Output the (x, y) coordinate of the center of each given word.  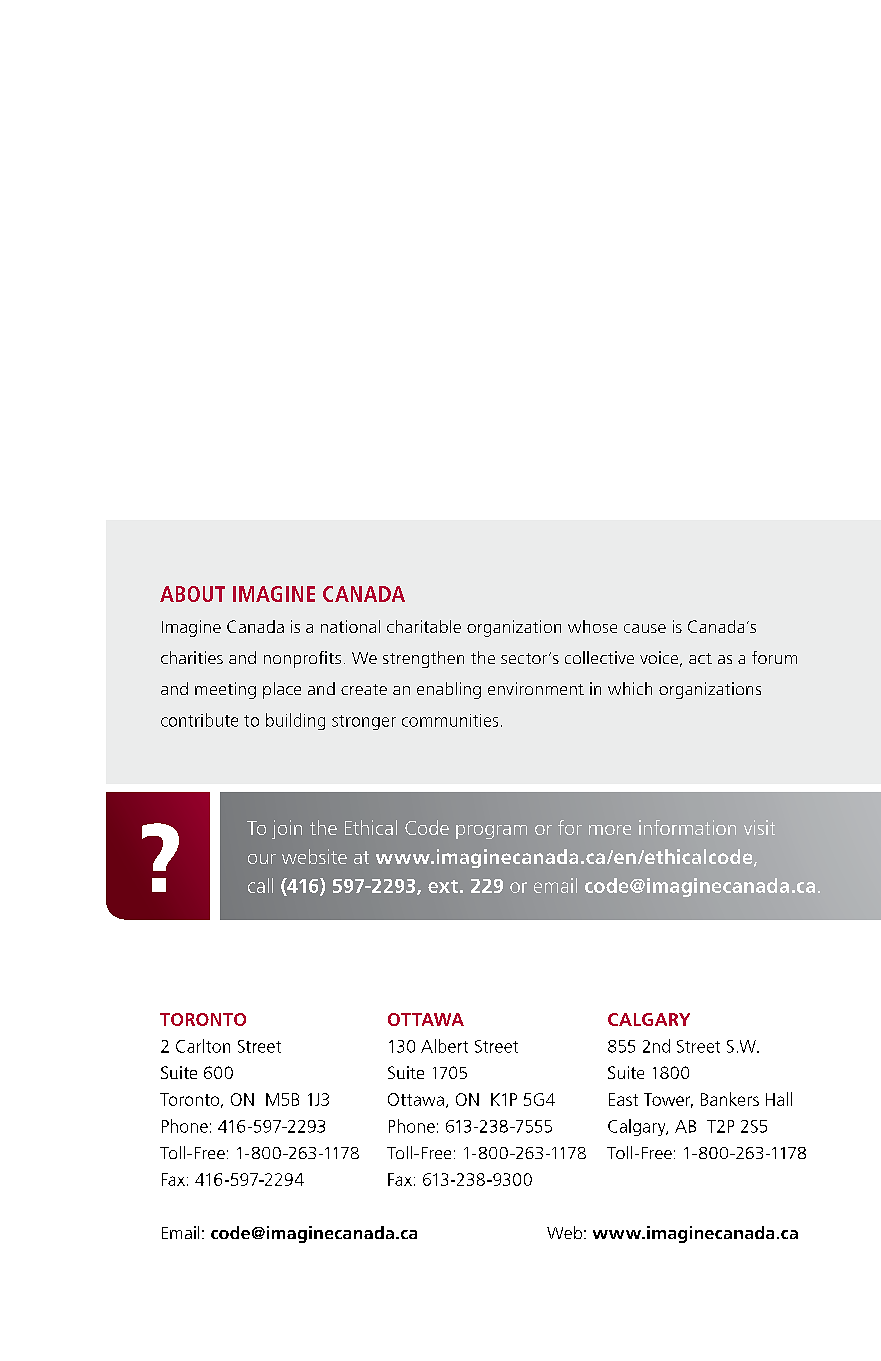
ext (443, 886)
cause (645, 628)
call (260, 885)
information (687, 827)
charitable (424, 626)
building (295, 721)
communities (450, 720)
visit (759, 827)
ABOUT (192, 594)
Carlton (203, 1046)
